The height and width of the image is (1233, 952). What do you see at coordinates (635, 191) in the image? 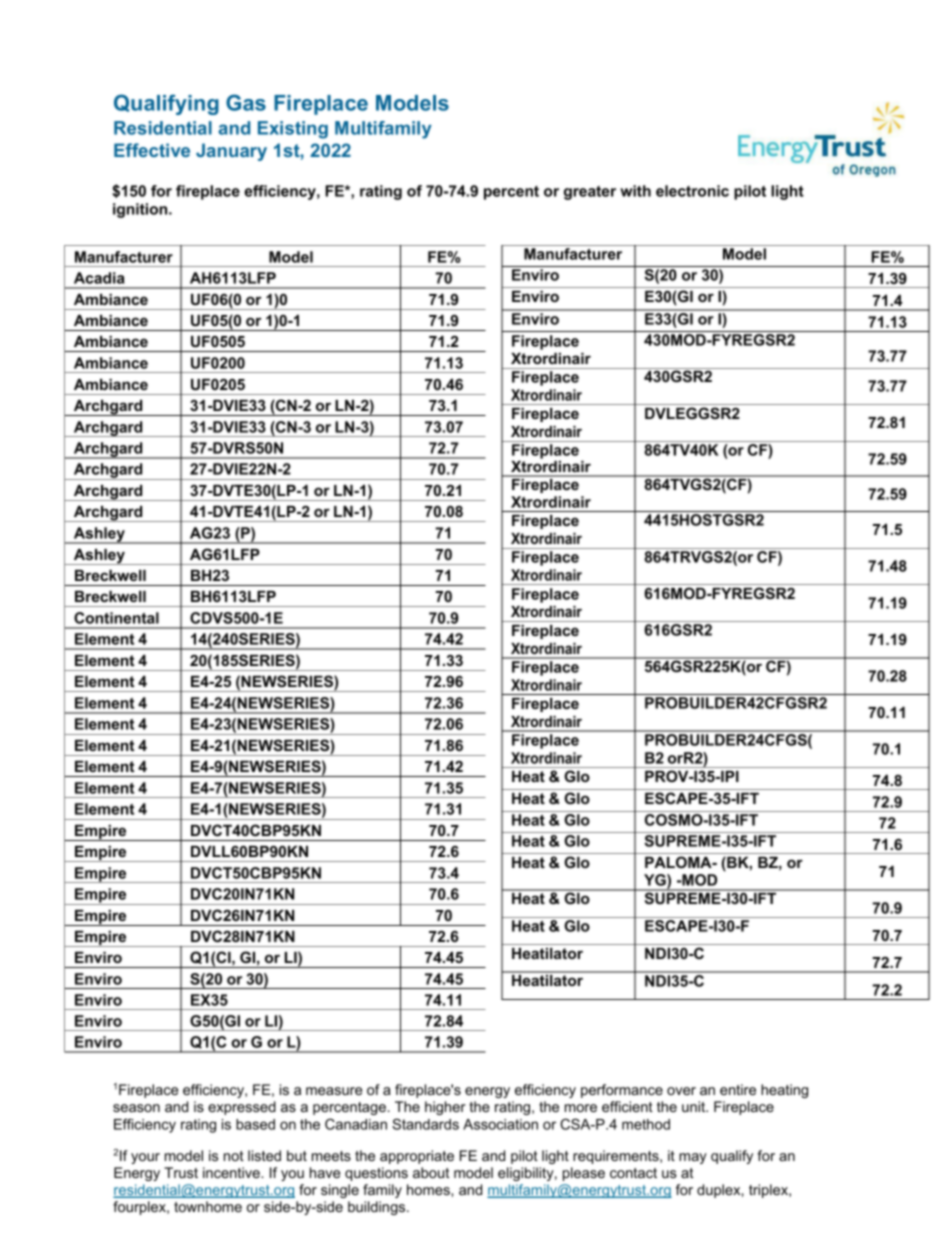
I see `with` at bounding box center [635, 191].
